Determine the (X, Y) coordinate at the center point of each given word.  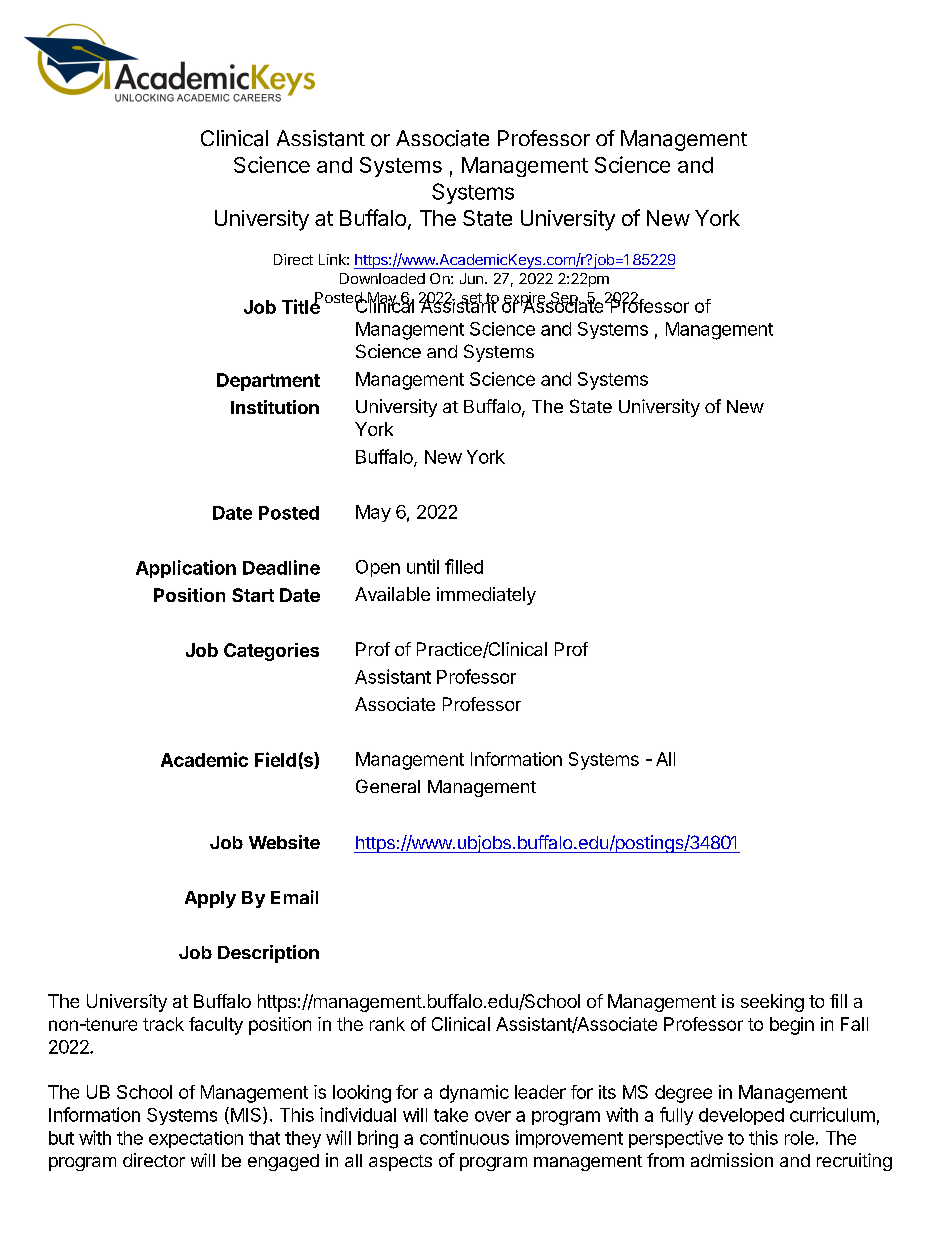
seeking (772, 1003)
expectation (196, 1139)
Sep (563, 300)
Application (186, 569)
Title (301, 306)
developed (741, 1116)
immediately (486, 596)
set (471, 299)
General (388, 786)
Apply (210, 899)
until (423, 566)
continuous (464, 1137)
